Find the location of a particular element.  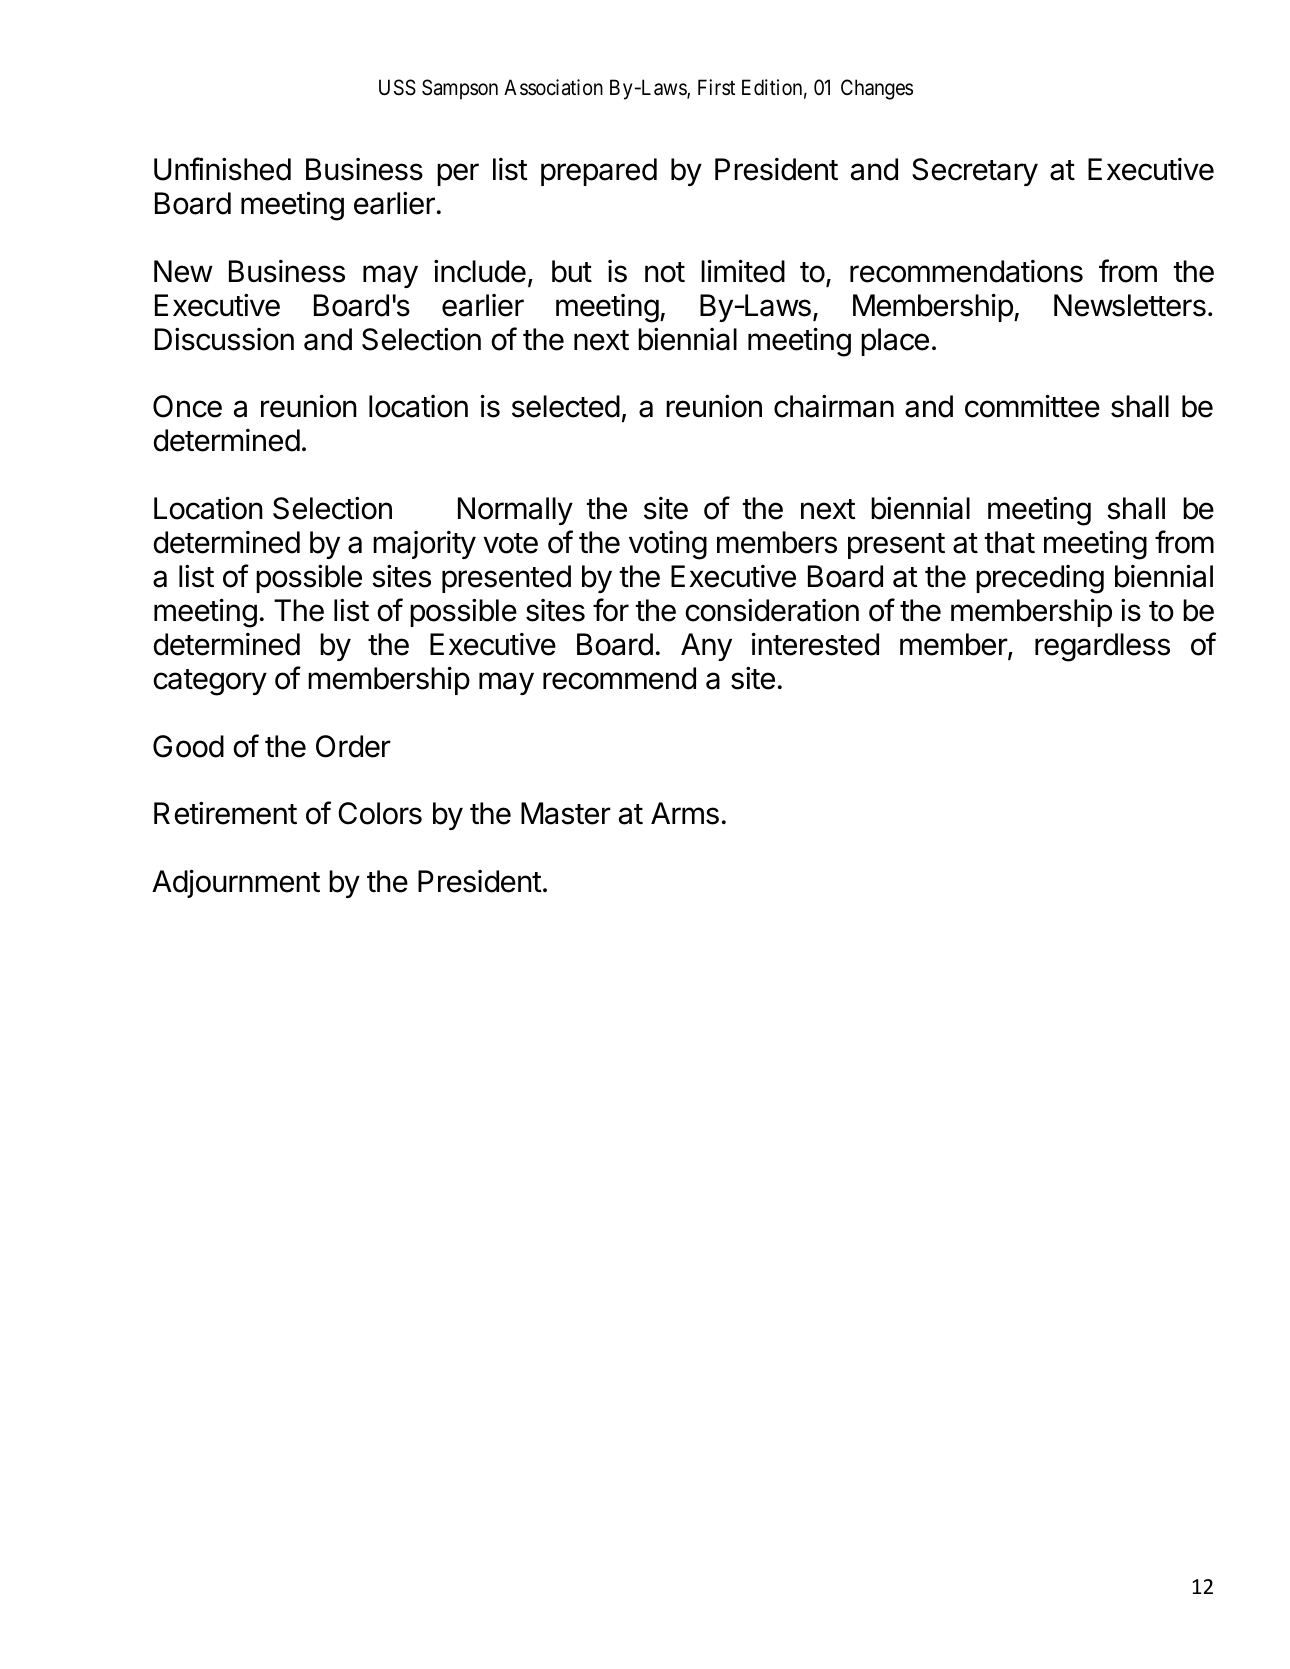

committee is located at coordinates (1032, 406).
